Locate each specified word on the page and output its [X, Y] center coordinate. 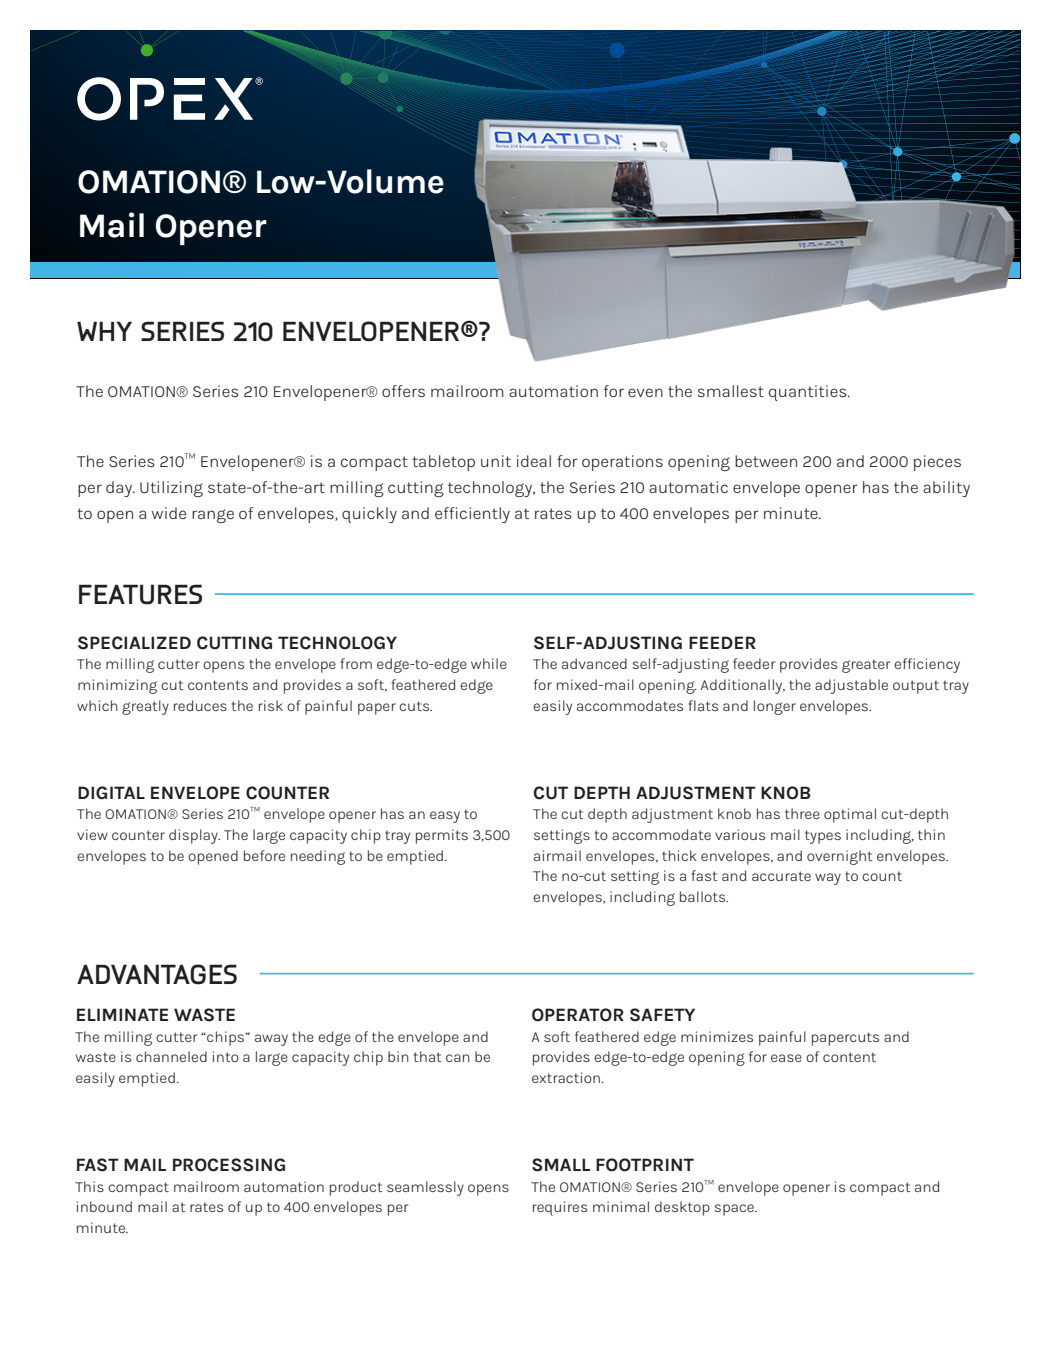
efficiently [472, 515]
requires [560, 1208]
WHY [104, 331]
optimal [850, 815]
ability [946, 489]
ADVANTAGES [157, 974]
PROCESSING [229, 1165]
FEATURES [140, 594]
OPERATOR [578, 1015]
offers [403, 391]
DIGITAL [111, 793]
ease [786, 1058]
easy [445, 817]
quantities [809, 393]
